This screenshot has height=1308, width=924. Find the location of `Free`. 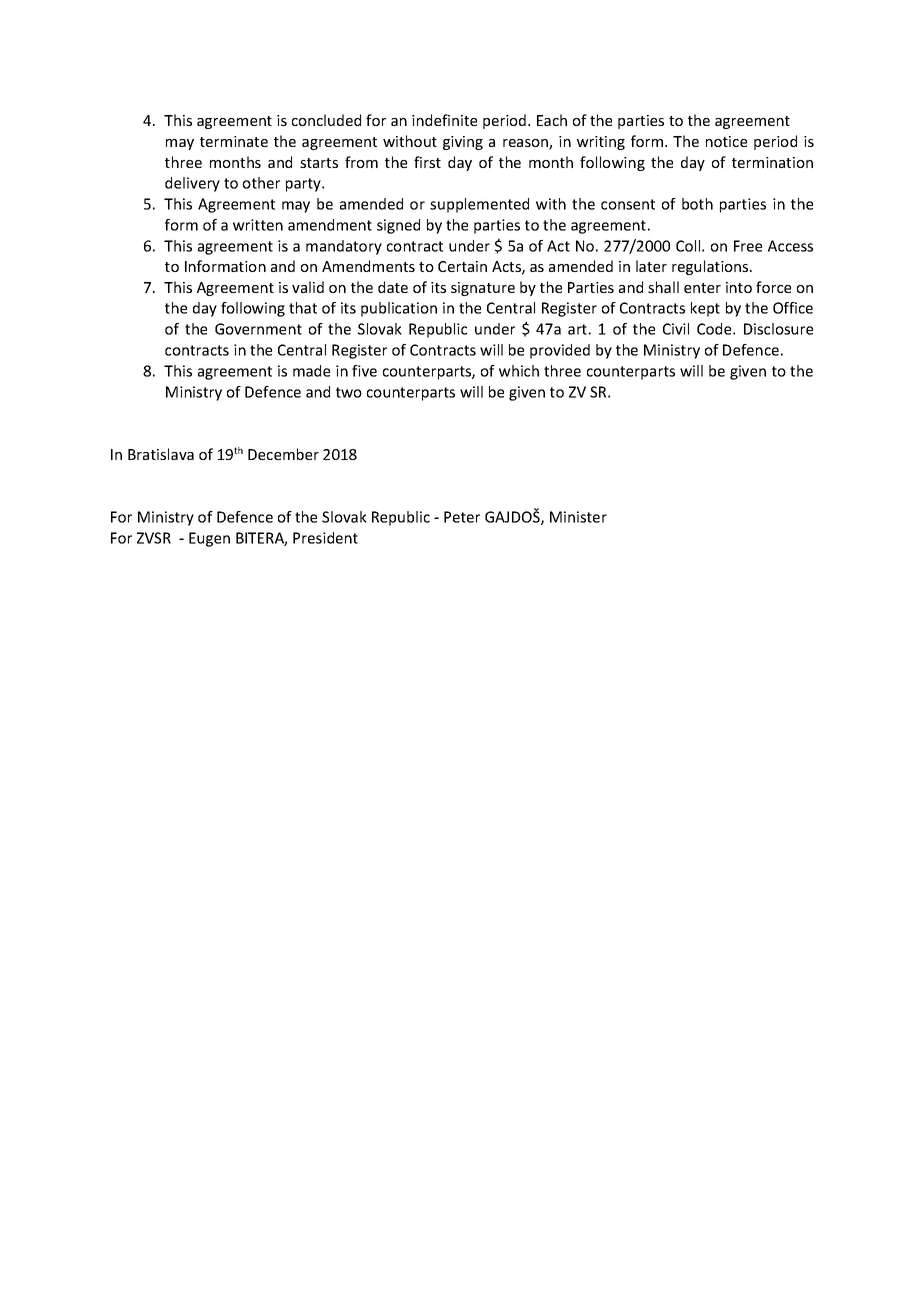

Free is located at coordinates (748, 246).
